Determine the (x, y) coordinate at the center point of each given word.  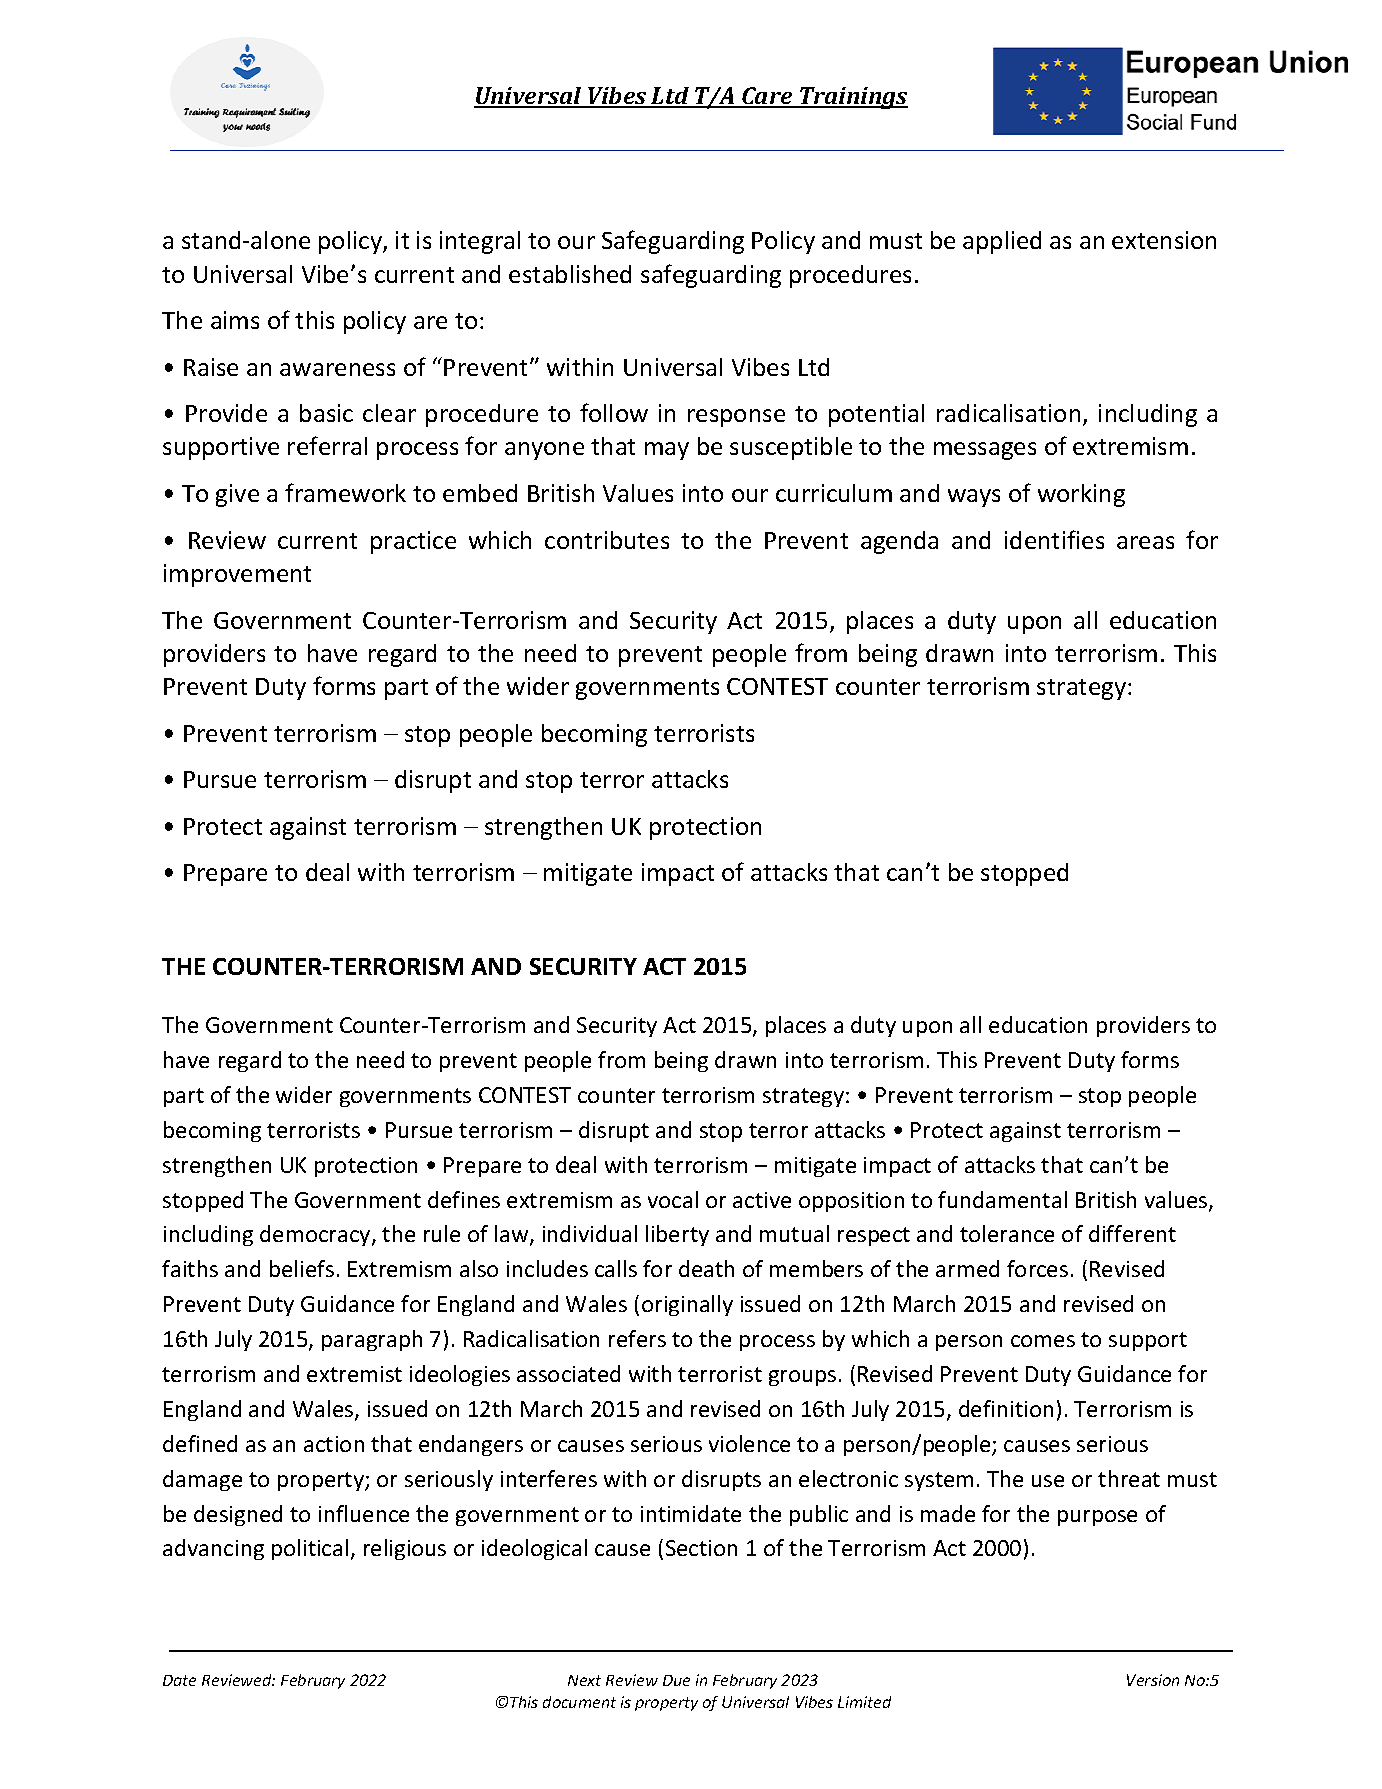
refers (637, 1338)
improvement (237, 575)
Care (767, 97)
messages (985, 451)
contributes (607, 540)
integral (480, 242)
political (310, 1549)
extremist (354, 1374)
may (667, 451)
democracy (316, 1235)
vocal (673, 1199)
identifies (1054, 539)
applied (1002, 242)
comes (1043, 1341)
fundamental (1002, 1199)
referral (327, 445)
